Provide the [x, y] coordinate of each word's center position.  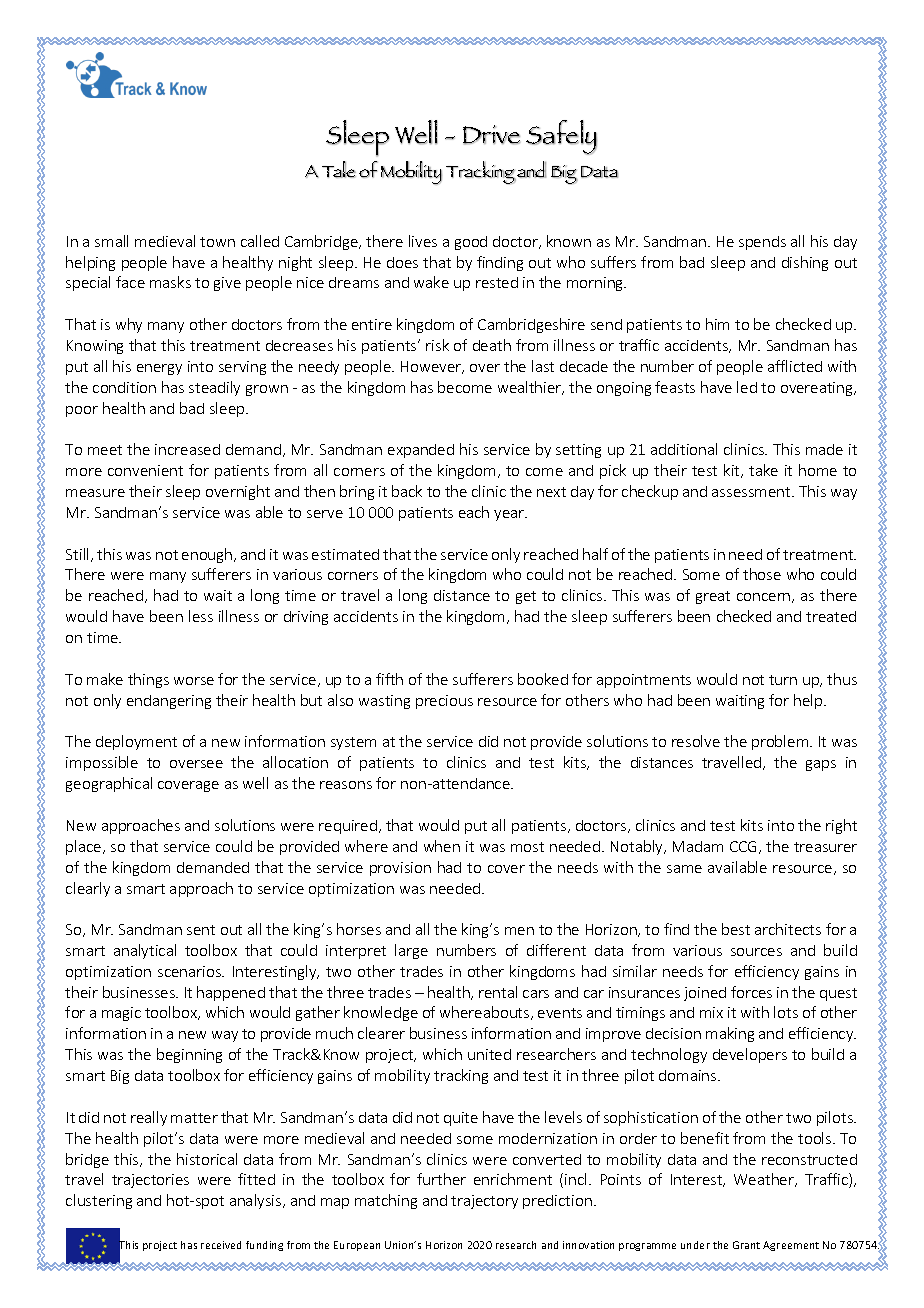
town [217, 242]
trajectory [484, 1202]
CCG [743, 846]
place [85, 847]
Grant [746, 1245]
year [510, 515]
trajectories [150, 1181]
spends [762, 243]
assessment [752, 492]
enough [208, 555]
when [442, 846]
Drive [491, 135]
